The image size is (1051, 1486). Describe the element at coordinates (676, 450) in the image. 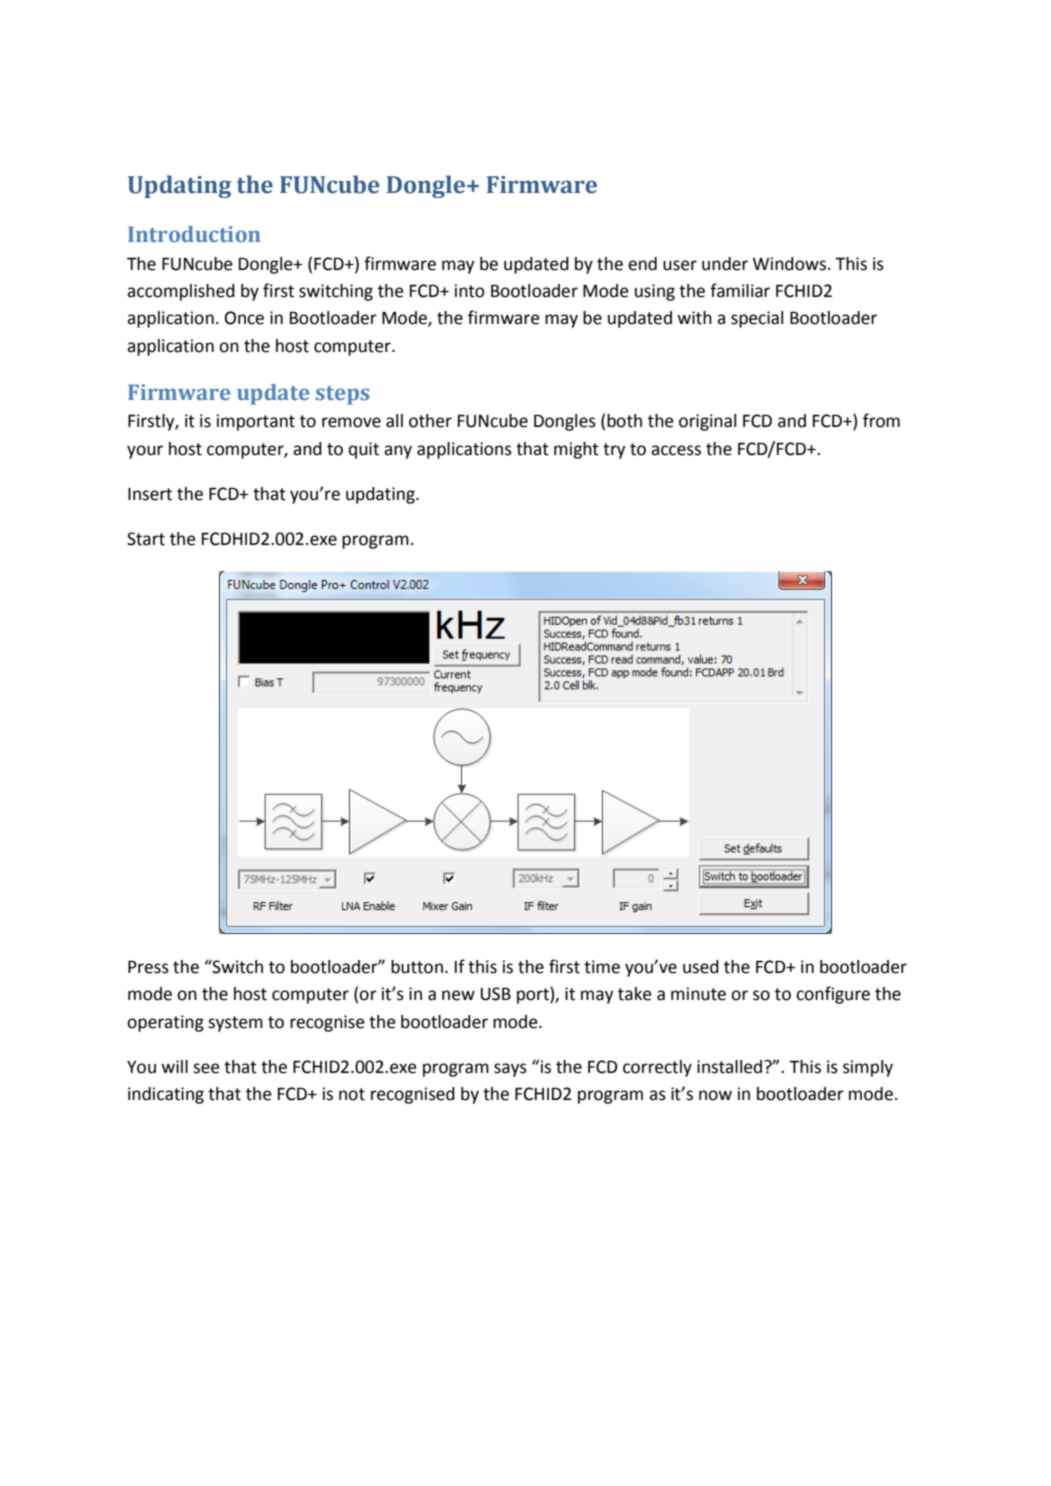

I see `access` at that location.
